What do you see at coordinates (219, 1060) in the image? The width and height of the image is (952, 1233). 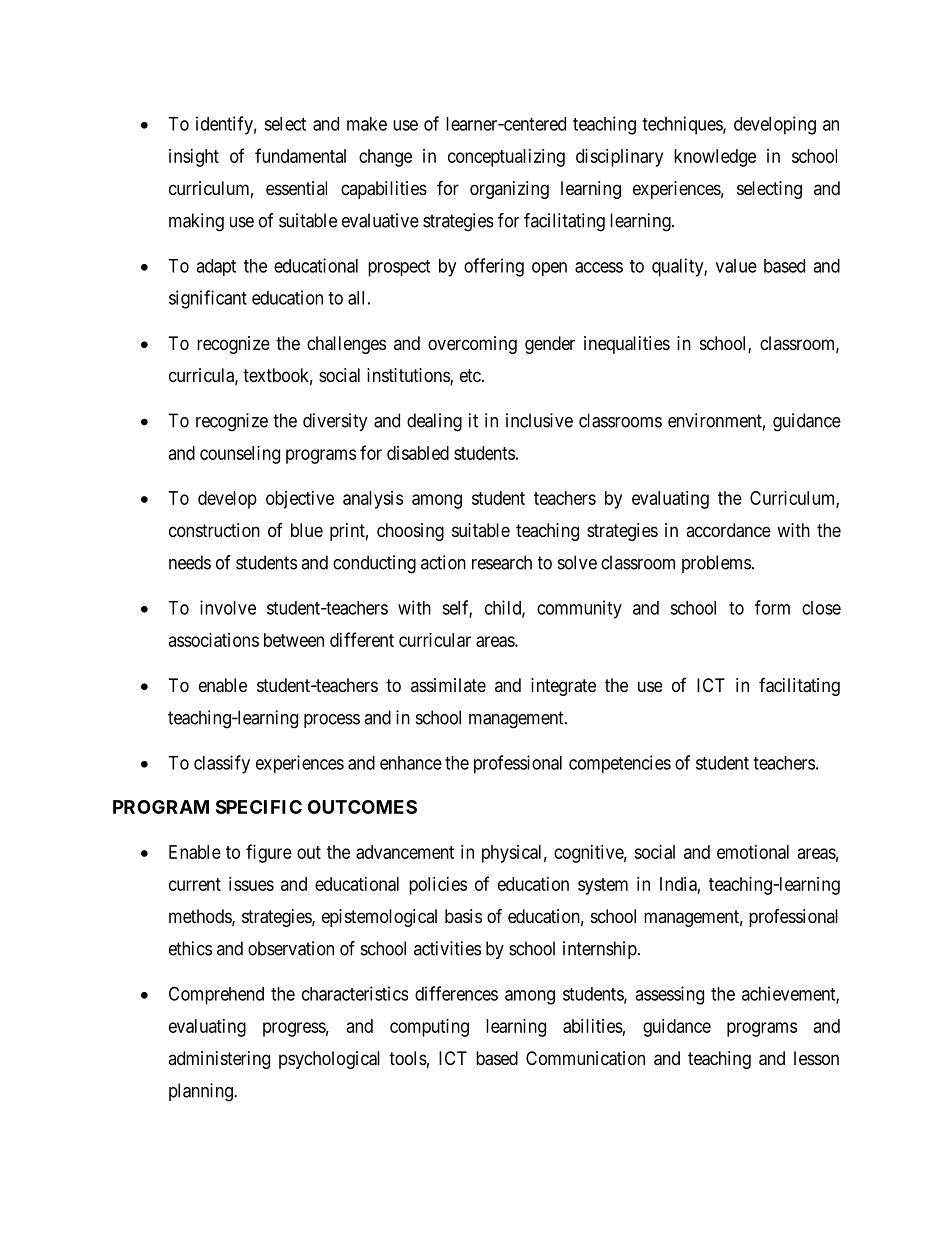 I see `administering` at bounding box center [219, 1060].
